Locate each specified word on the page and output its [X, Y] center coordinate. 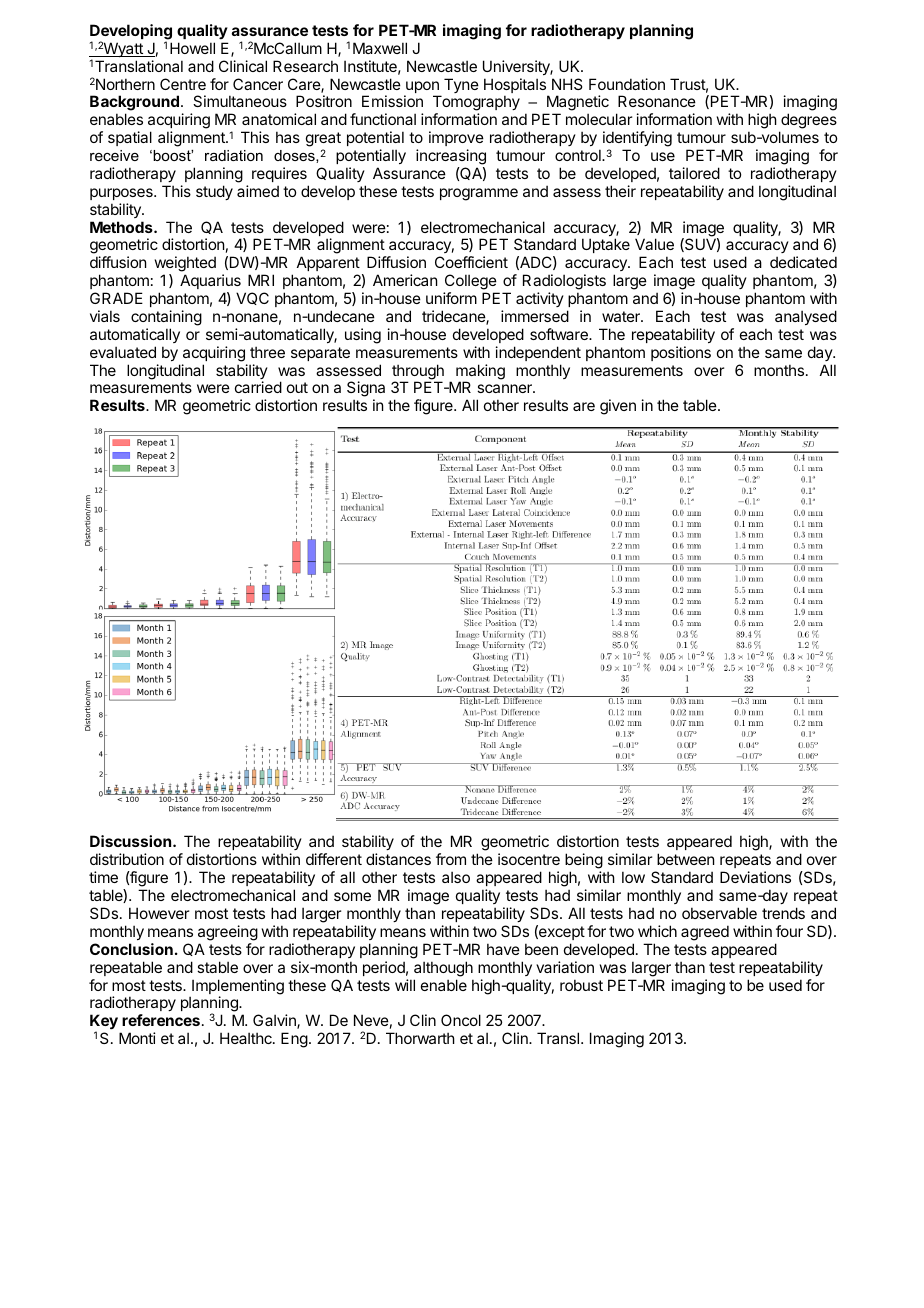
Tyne [461, 85]
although [443, 969]
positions [681, 353]
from [451, 859]
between [685, 859]
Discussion [130, 841]
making [480, 373]
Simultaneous [240, 101]
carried [258, 387]
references [161, 1020]
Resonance [657, 101]
